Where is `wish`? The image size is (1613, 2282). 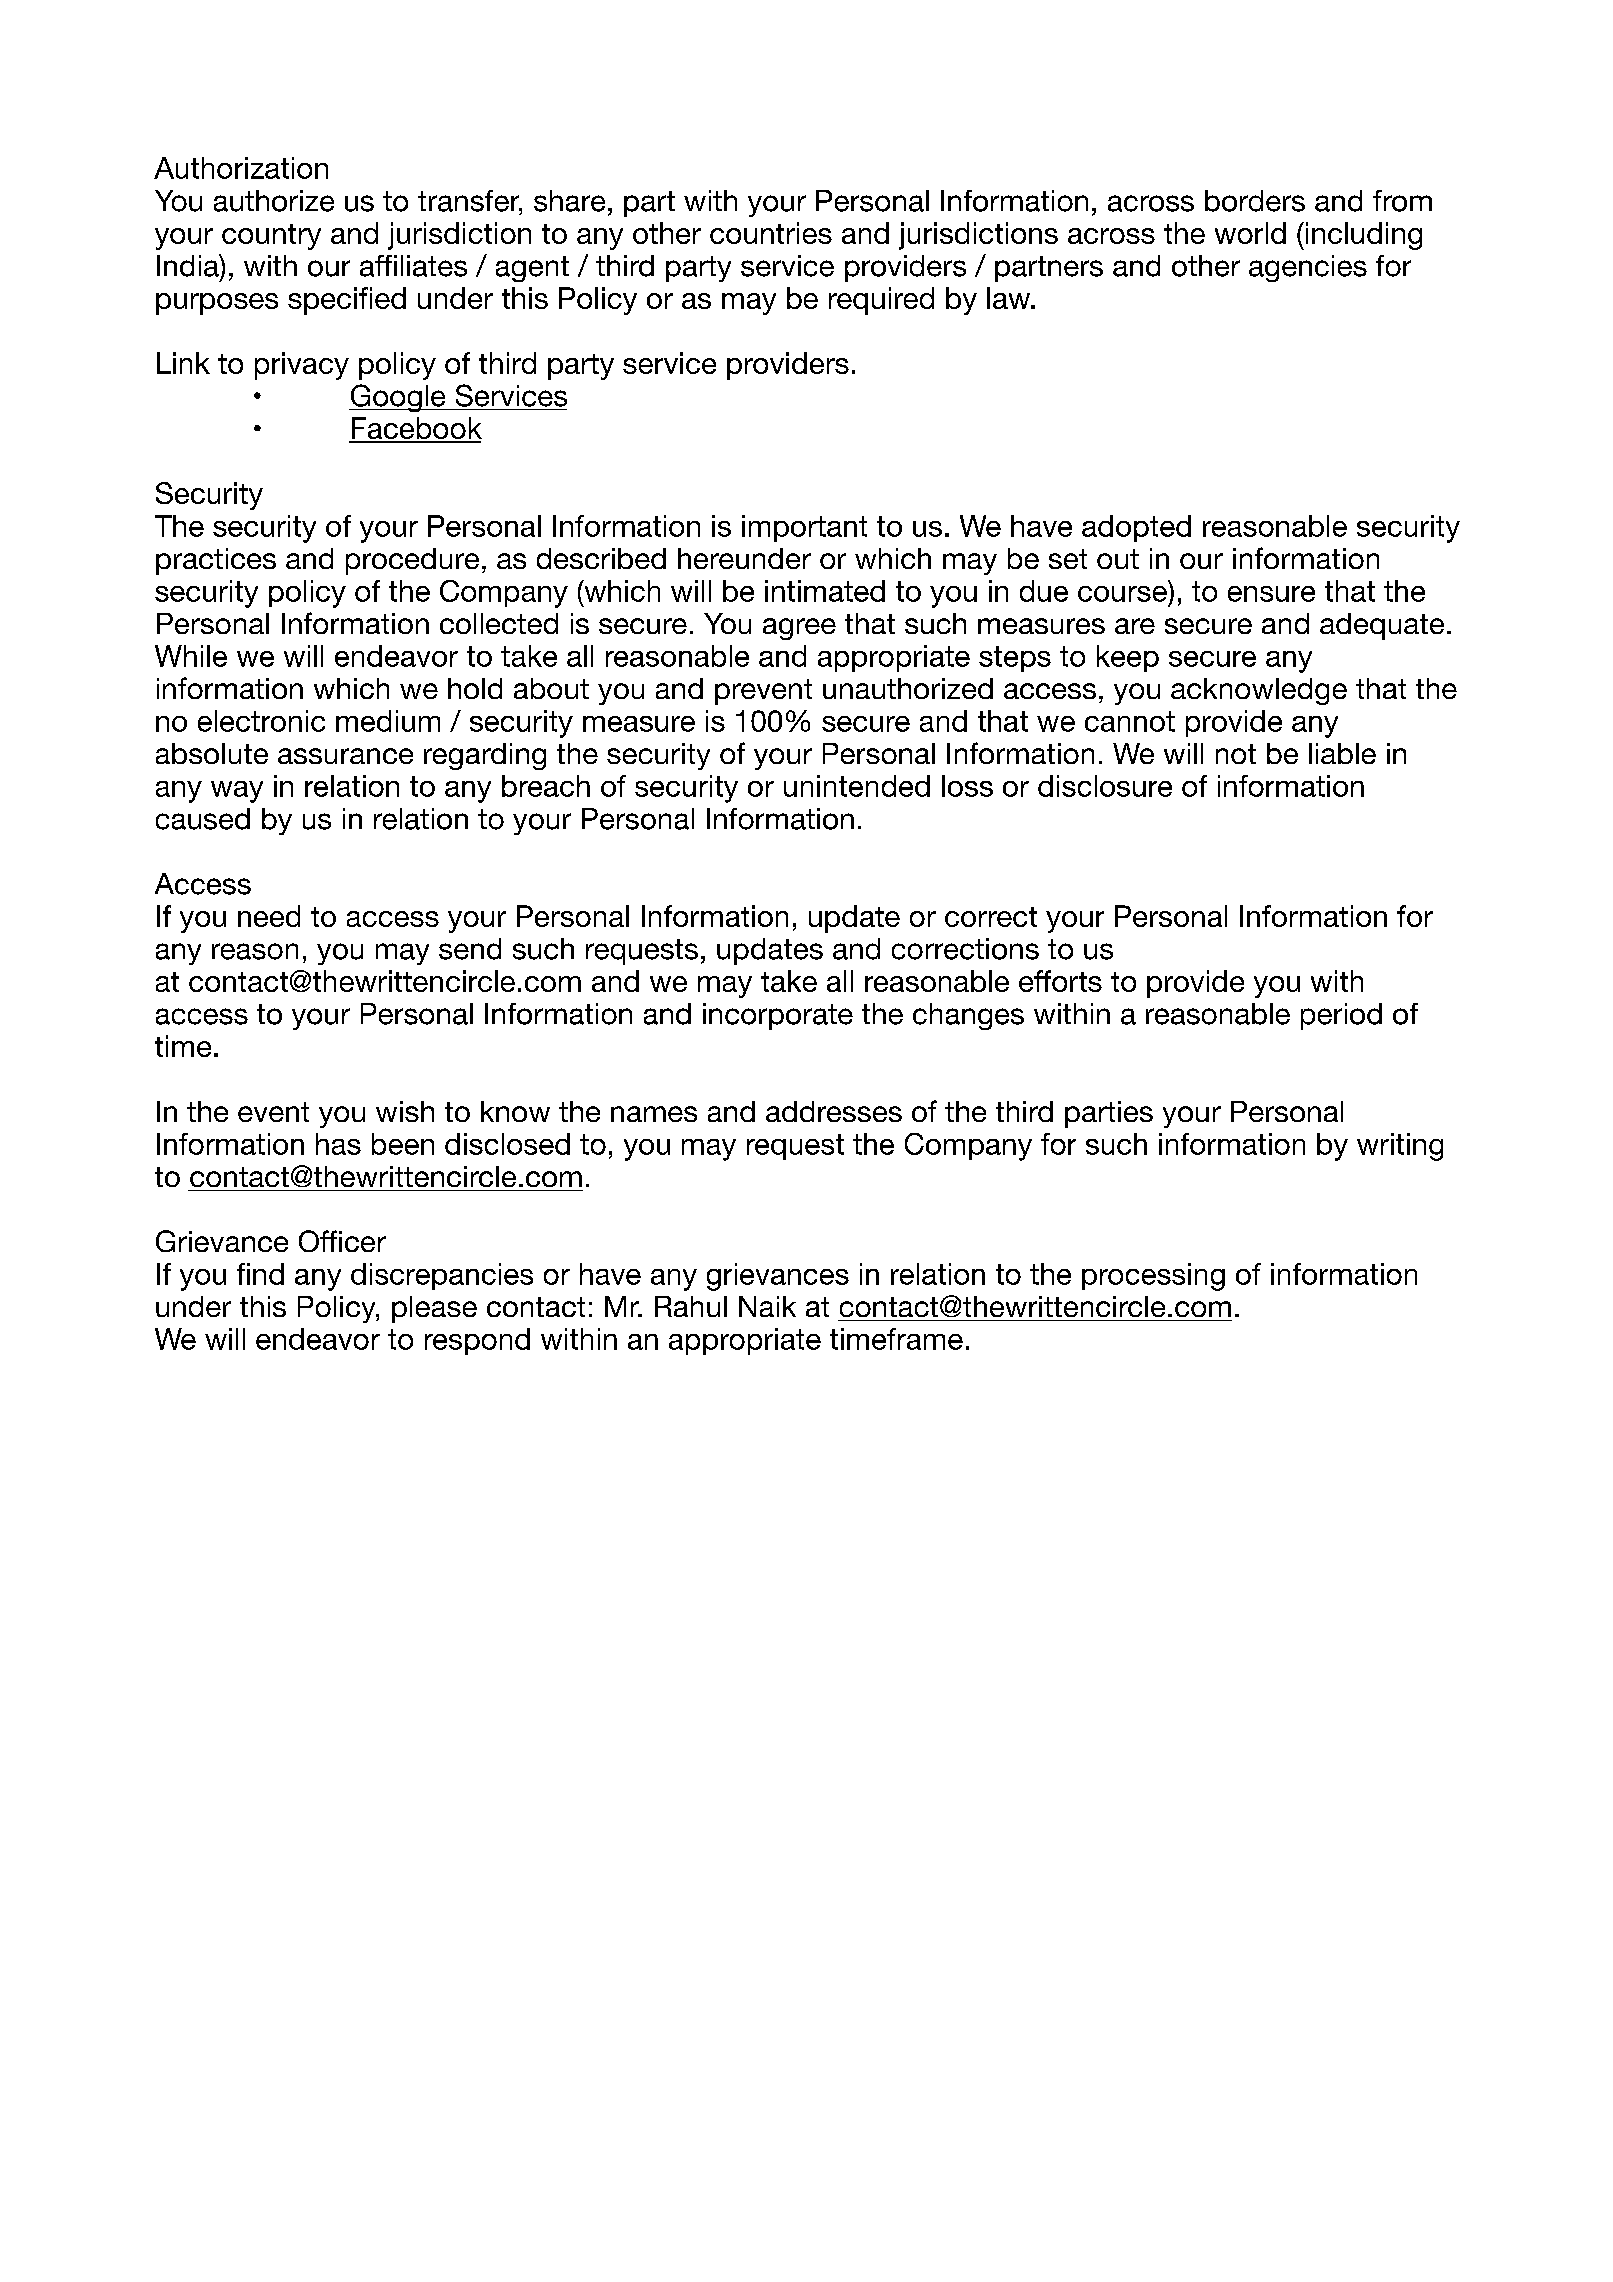 wish is located at coordinates (405, 1111).
